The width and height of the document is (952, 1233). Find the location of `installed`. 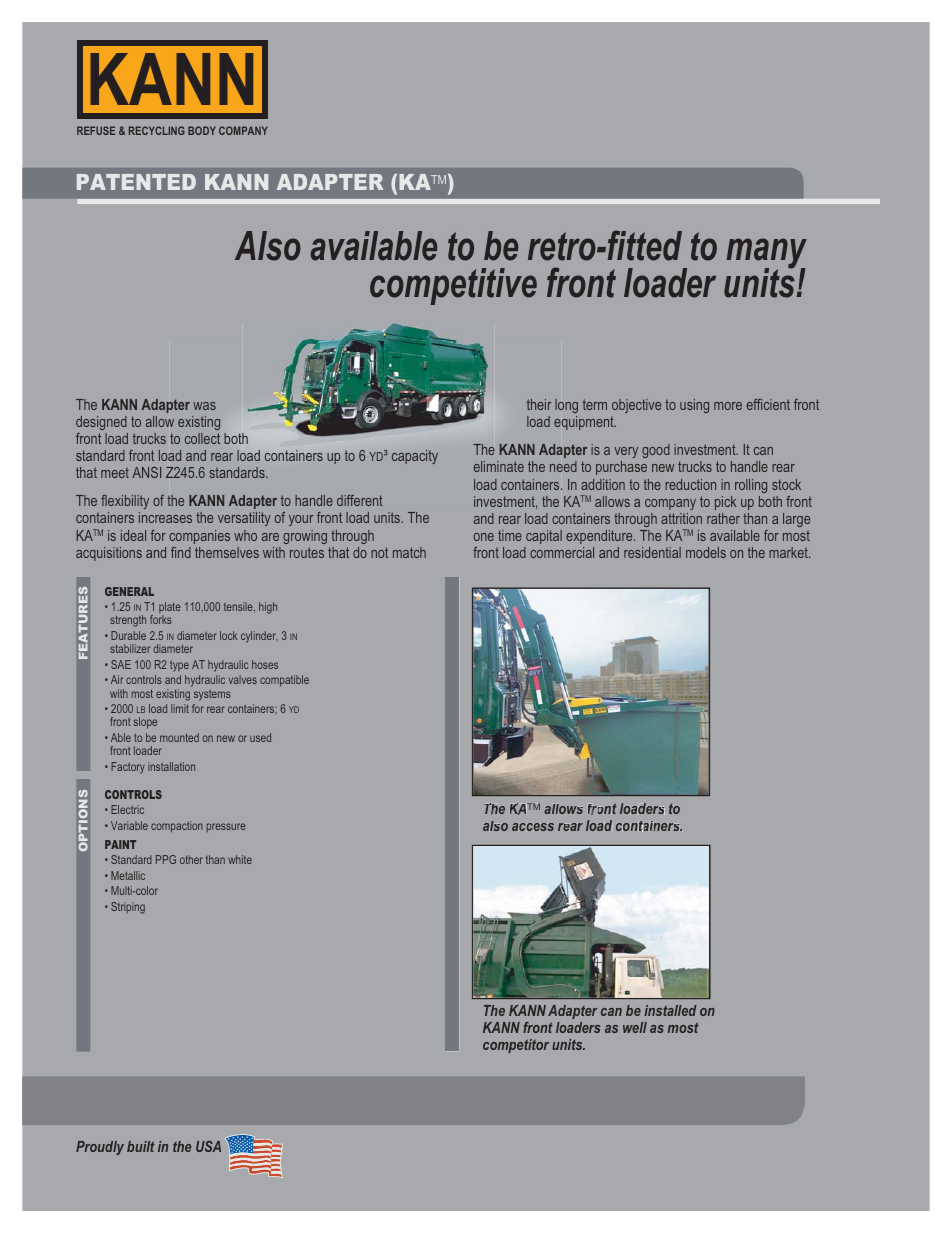

installed is located at coordinates (670, 1010).
